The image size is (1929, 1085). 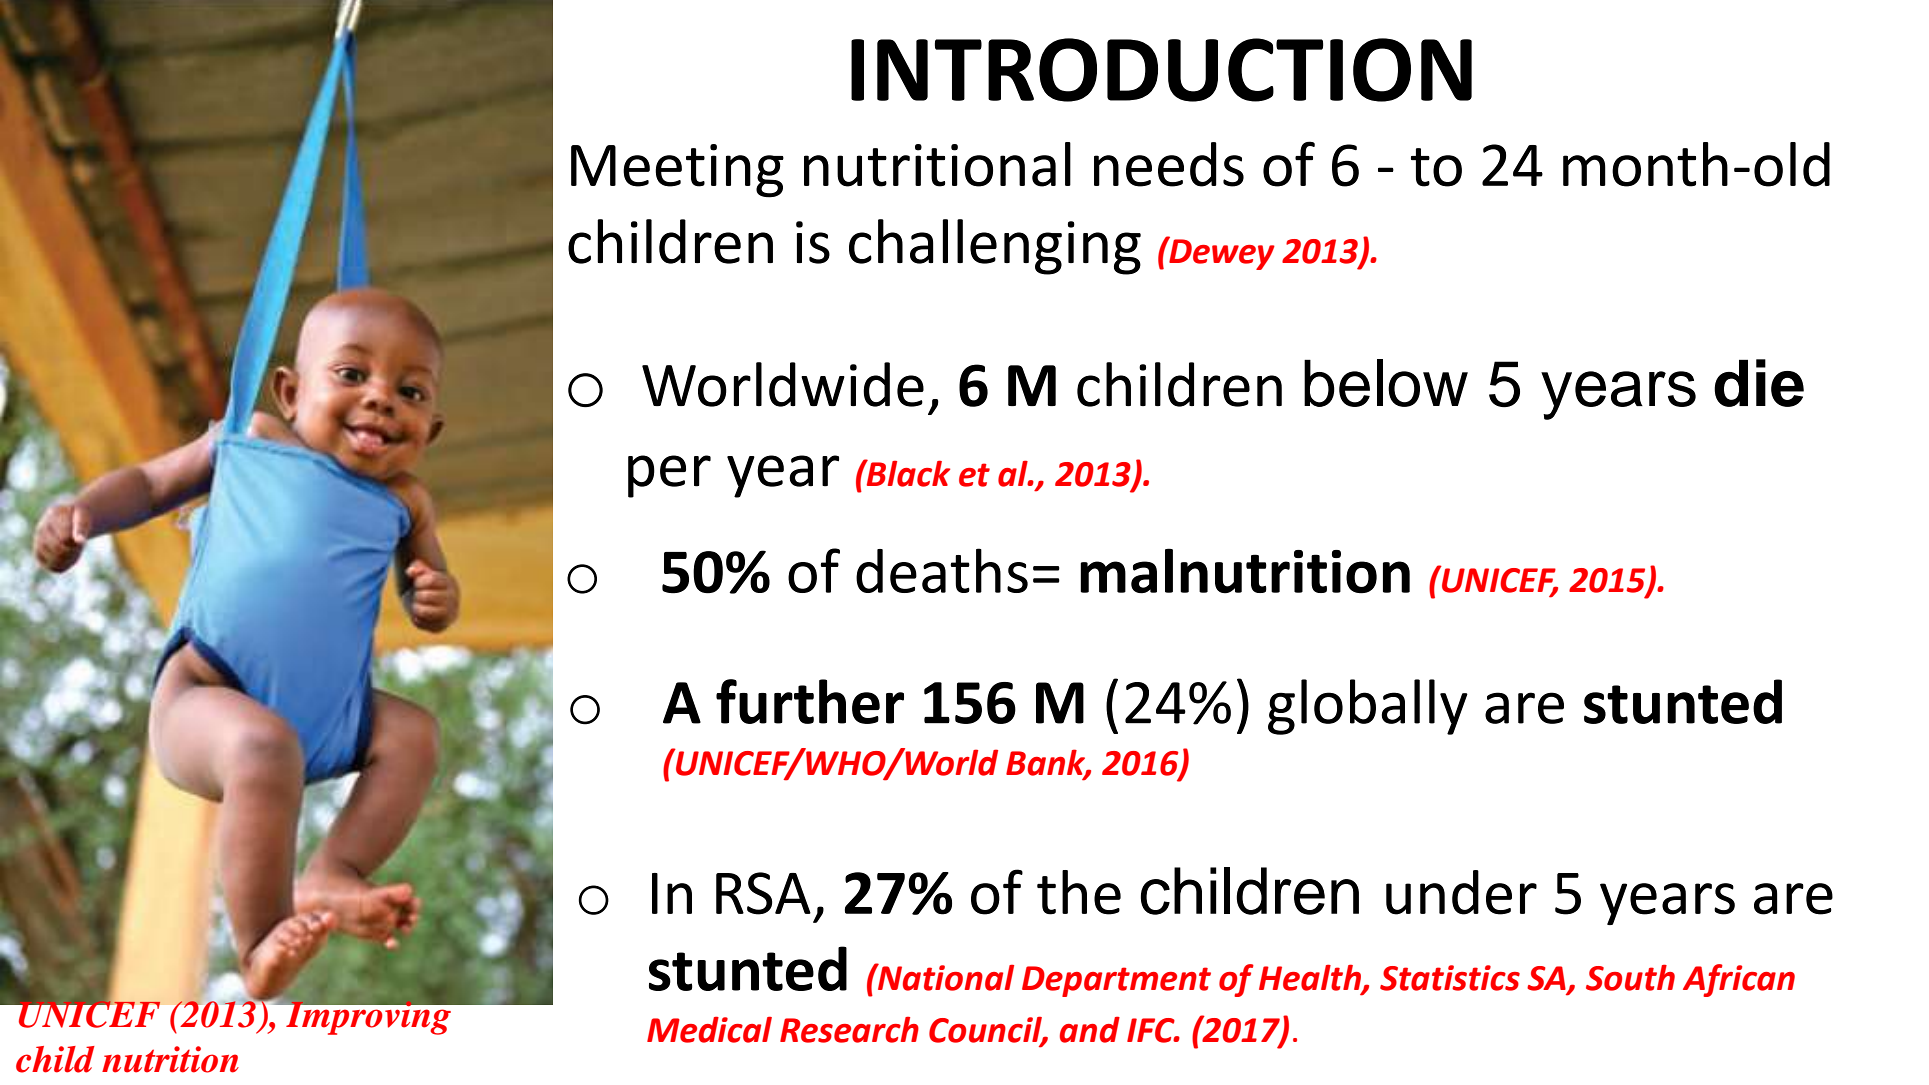 What do you see at coordinates (942, 570) in the screenshot?
I see `deaths` at bounding box center [942, 570].
